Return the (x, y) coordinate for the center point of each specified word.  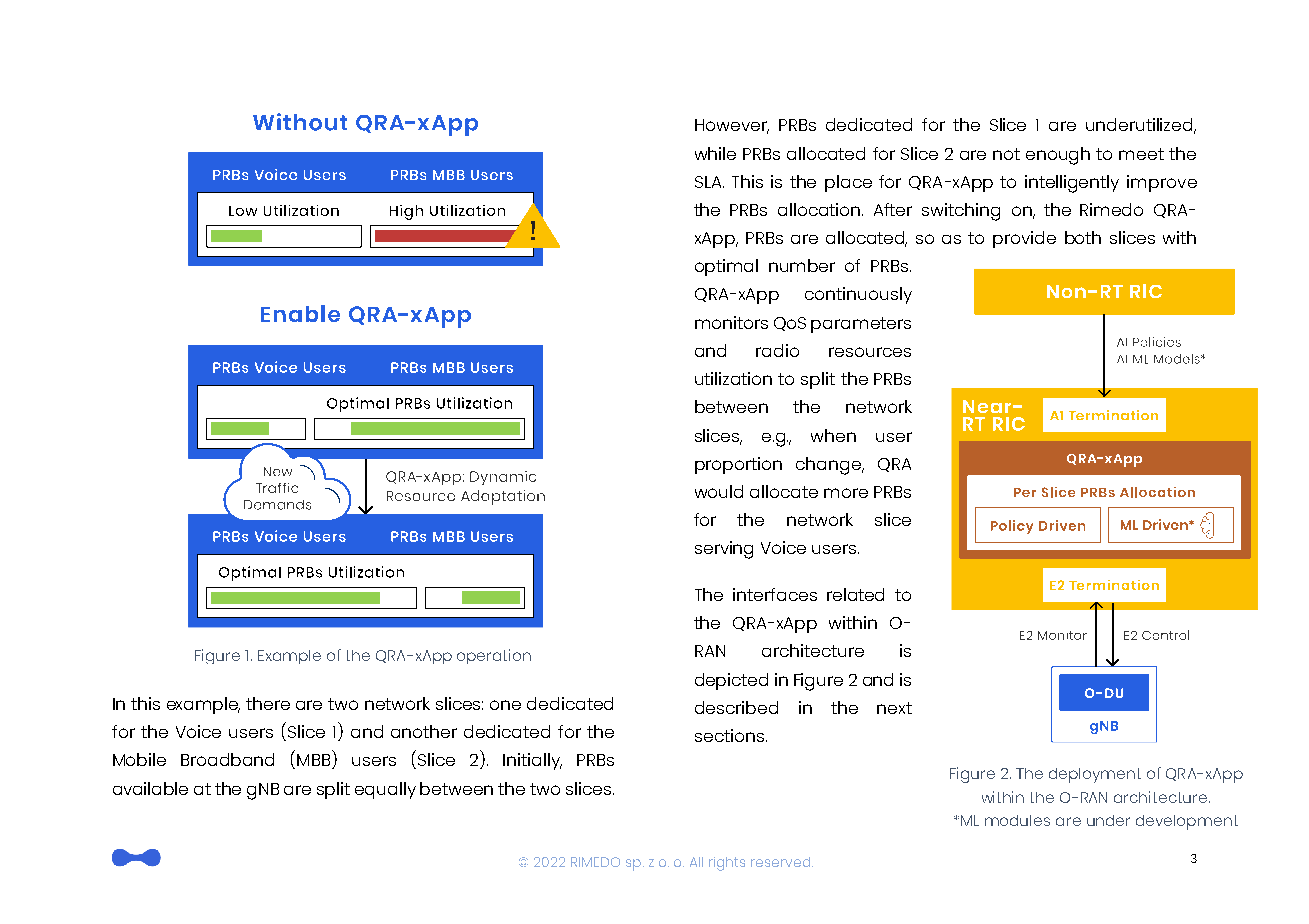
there (268, 703)
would (719, 491)
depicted (731, 681)
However (732, 126)
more (846, 493)
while (715, 153)
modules (1017, 820)
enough (1058, 156)
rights (727, 864)
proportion (738, 465)
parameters (861, 325)
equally (385, 790)
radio (777, 350)
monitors (731, 322)
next (894, 708)
